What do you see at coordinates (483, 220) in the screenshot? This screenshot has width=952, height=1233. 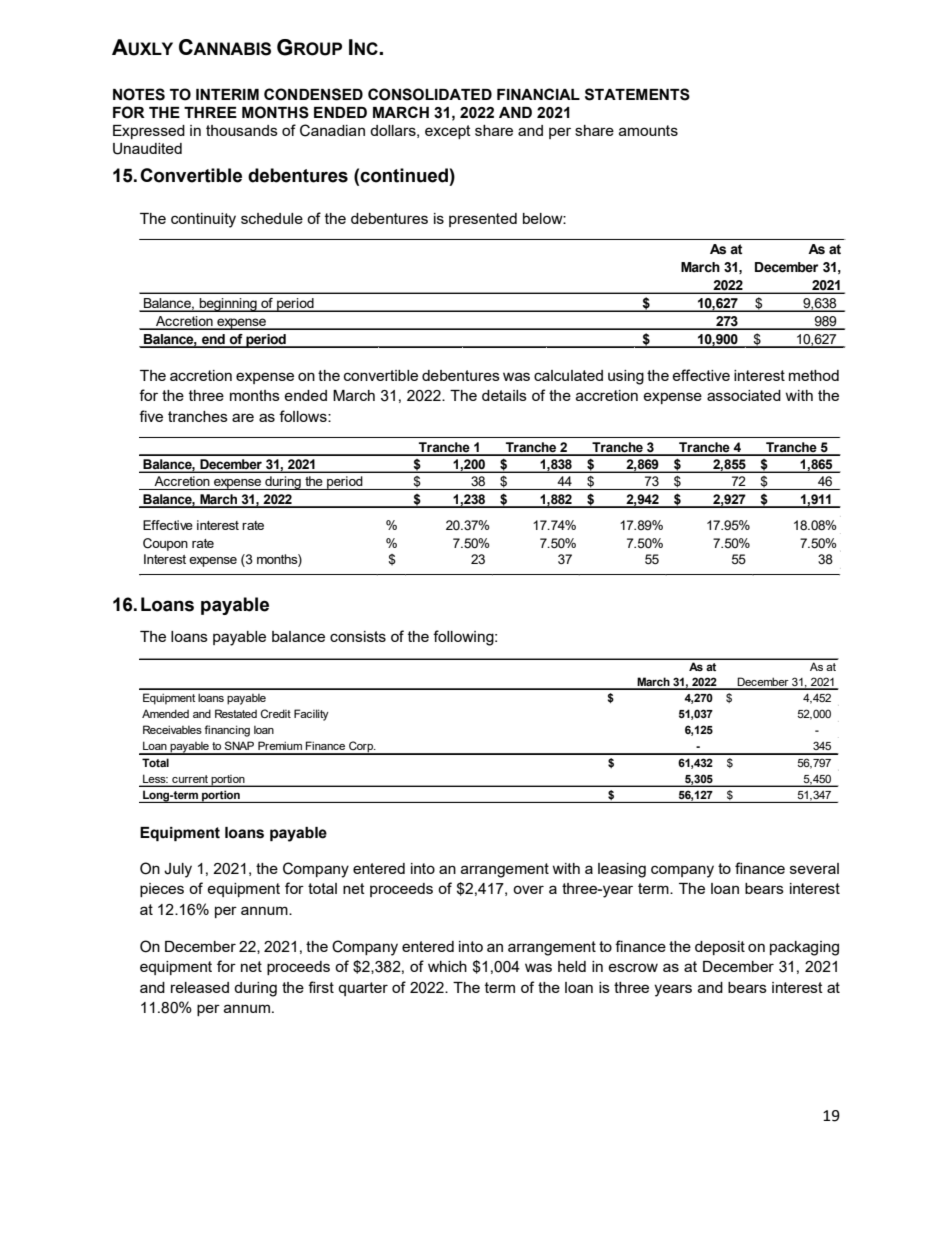 I see `presented` at bounding box center [483, 220].
